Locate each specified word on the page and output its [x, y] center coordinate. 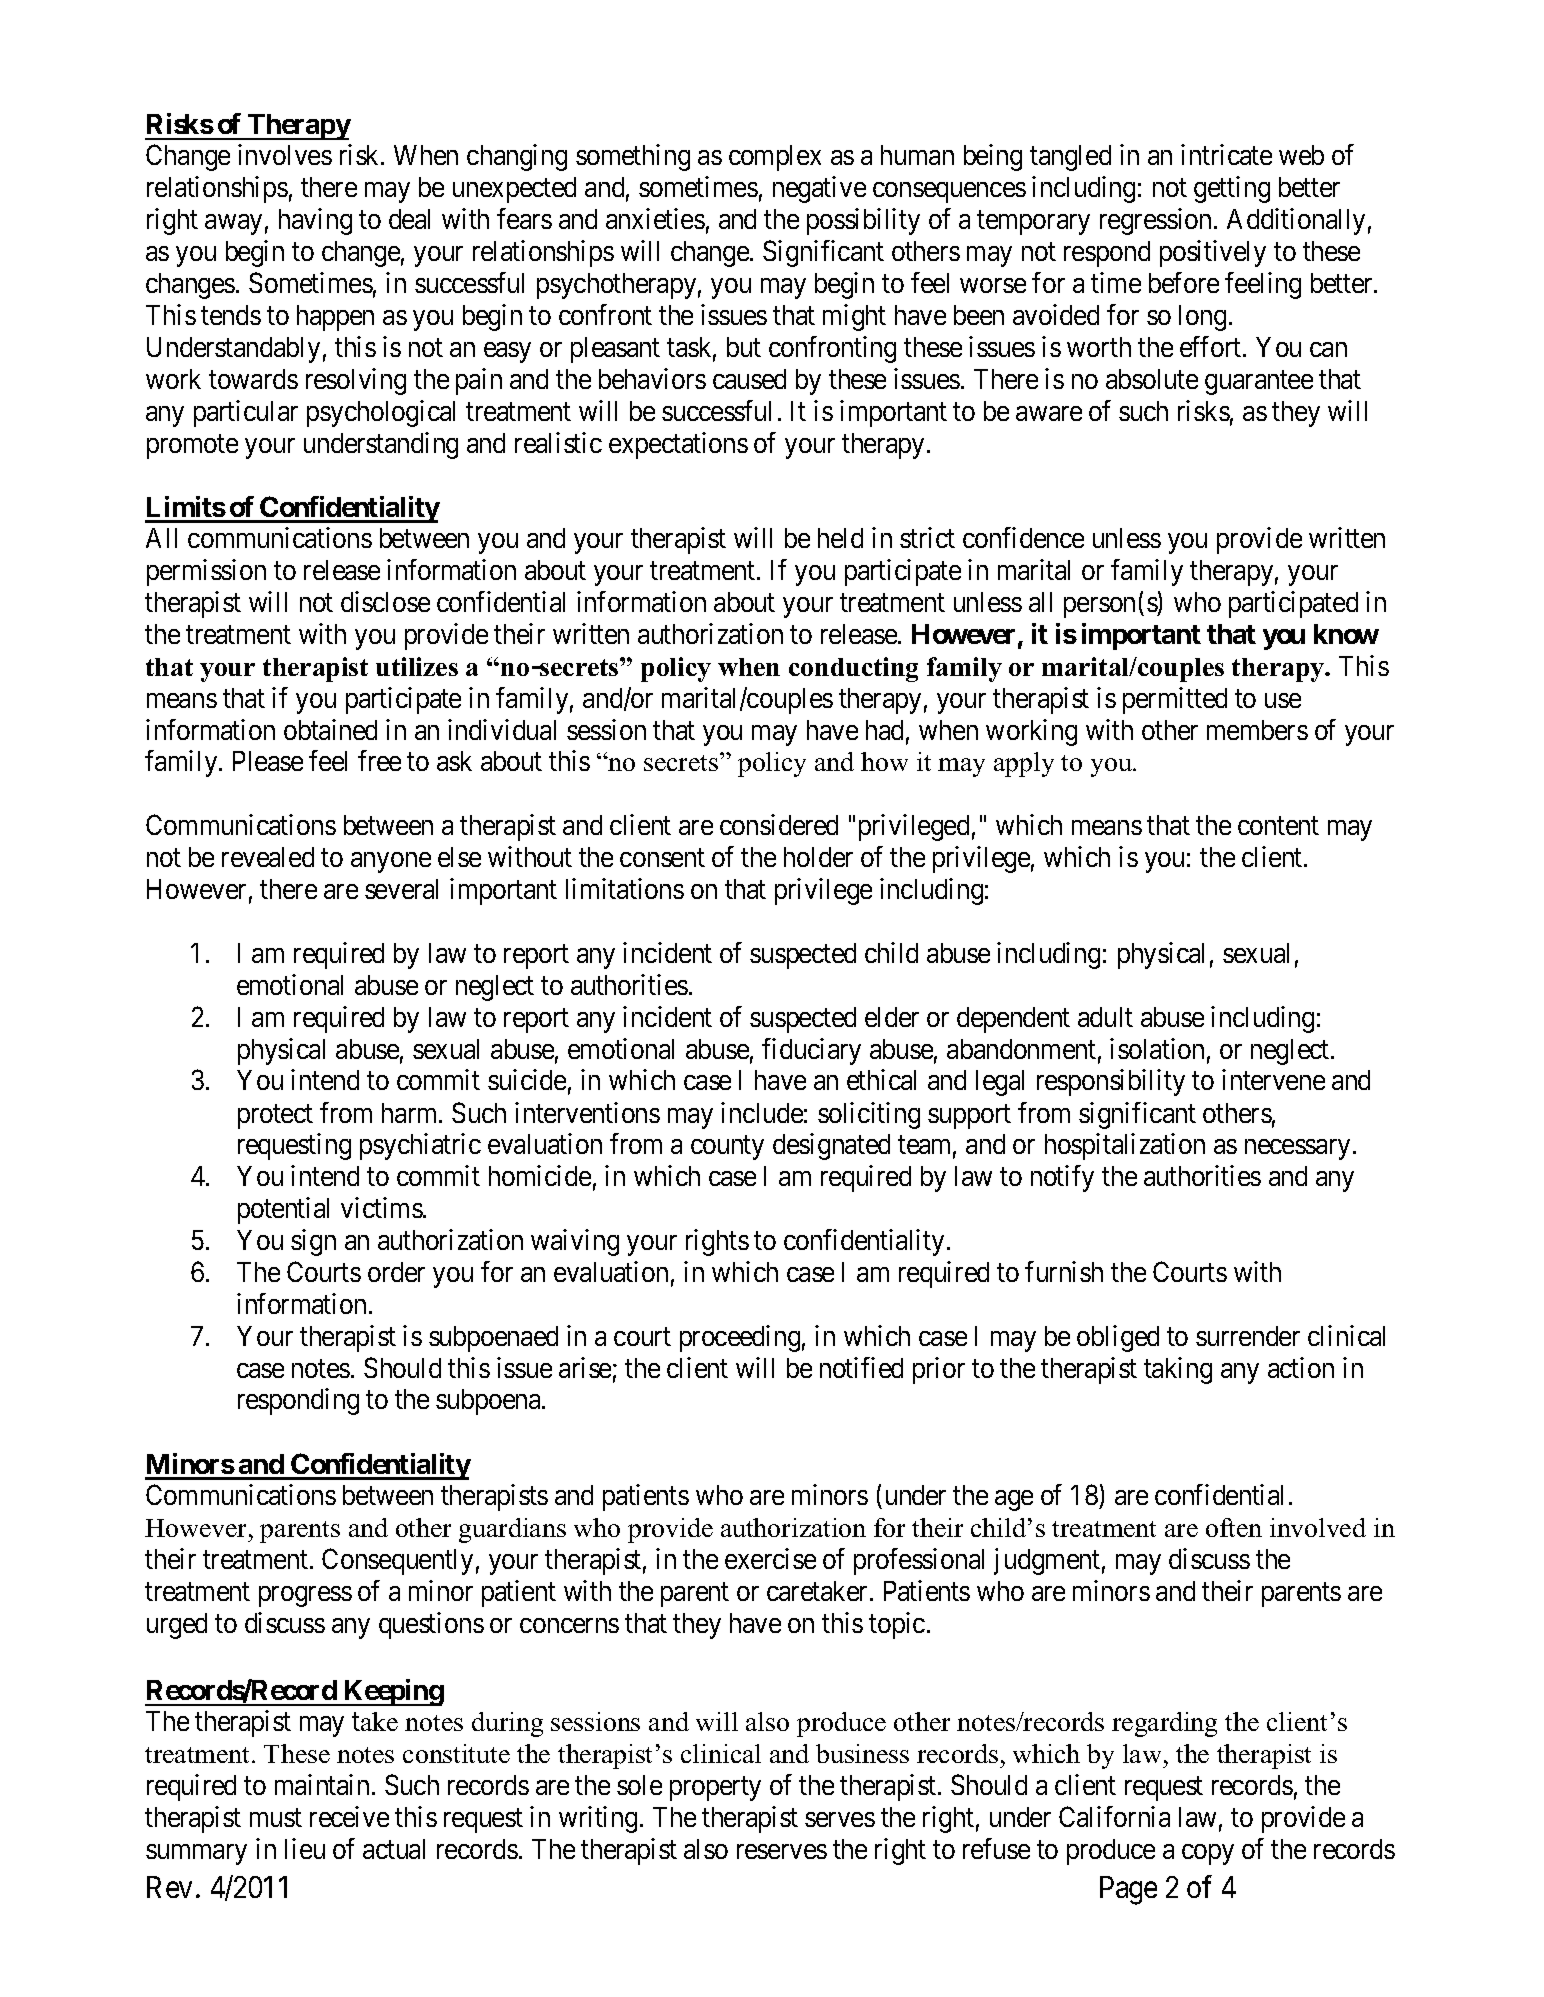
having [315, 221]
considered [779, 824]
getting [1232, 189]
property [715, 1789]
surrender [1248, 1336]
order [396, 1272]
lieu [305, 1848]
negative [819, 189]
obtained [330, 729]
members [1257, 730]
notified [861, 1367]
